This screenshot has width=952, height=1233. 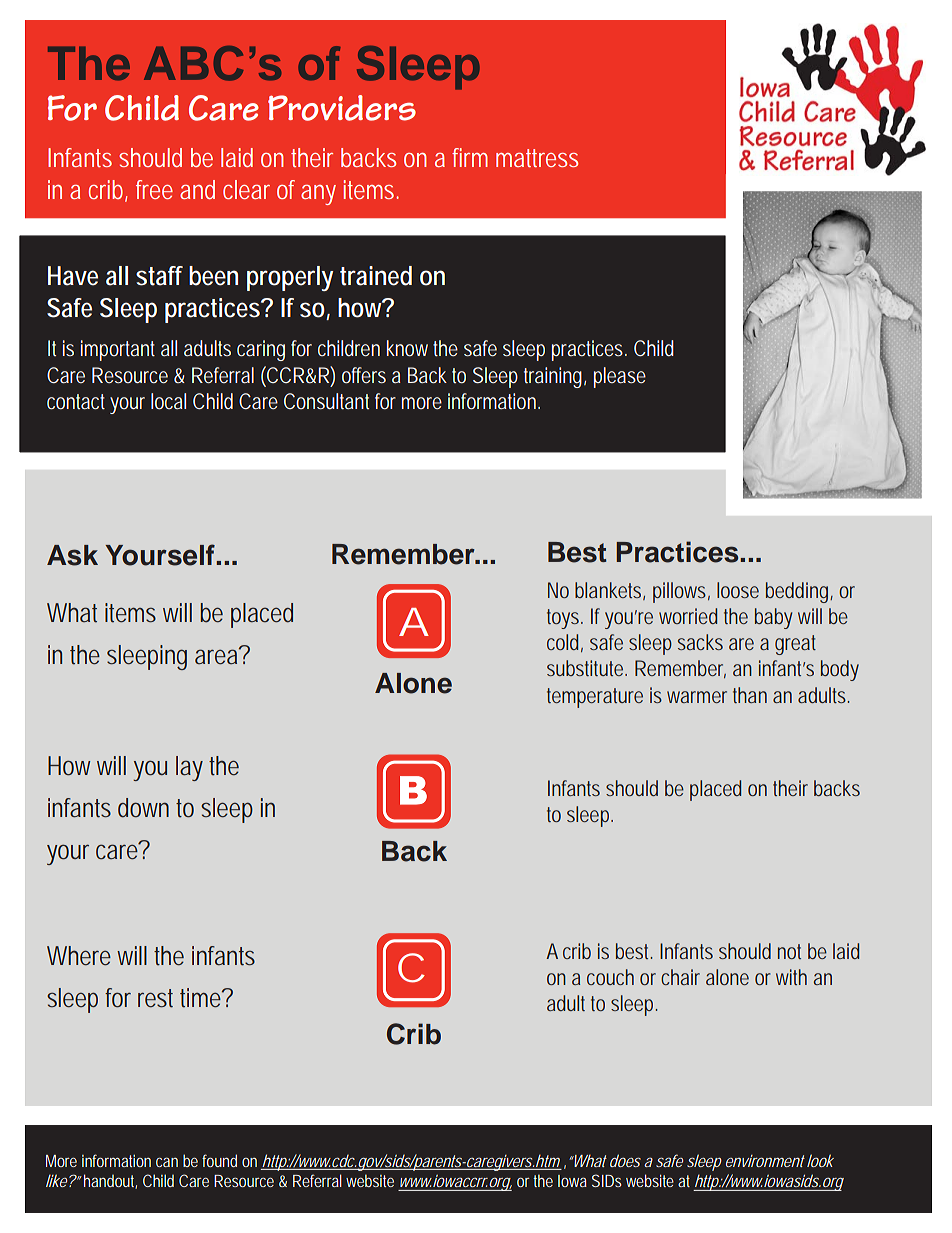 I want to click on please, so click(x=620, y=377).
